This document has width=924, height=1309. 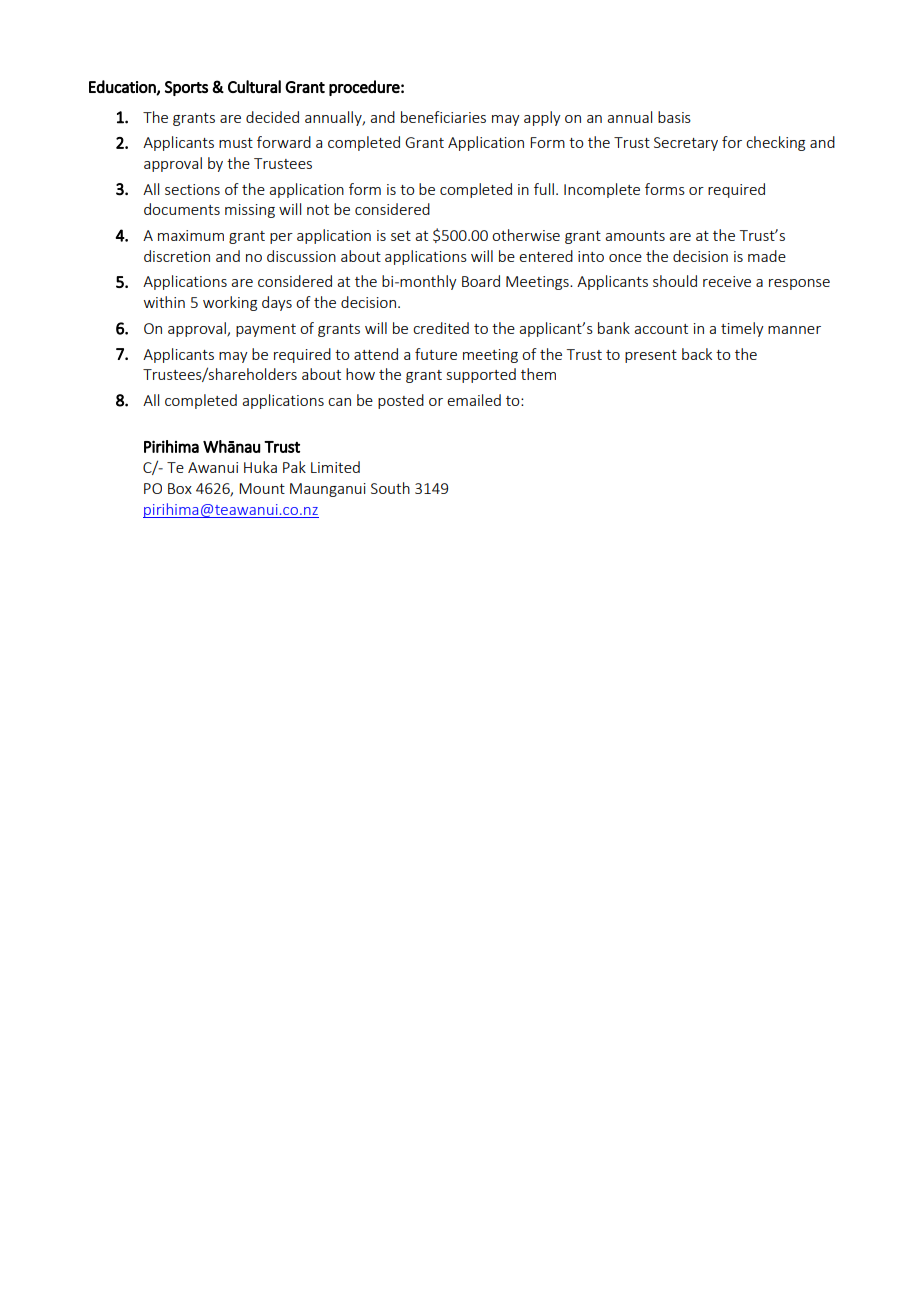 I want to click on back, so click(x=697, y=354).
